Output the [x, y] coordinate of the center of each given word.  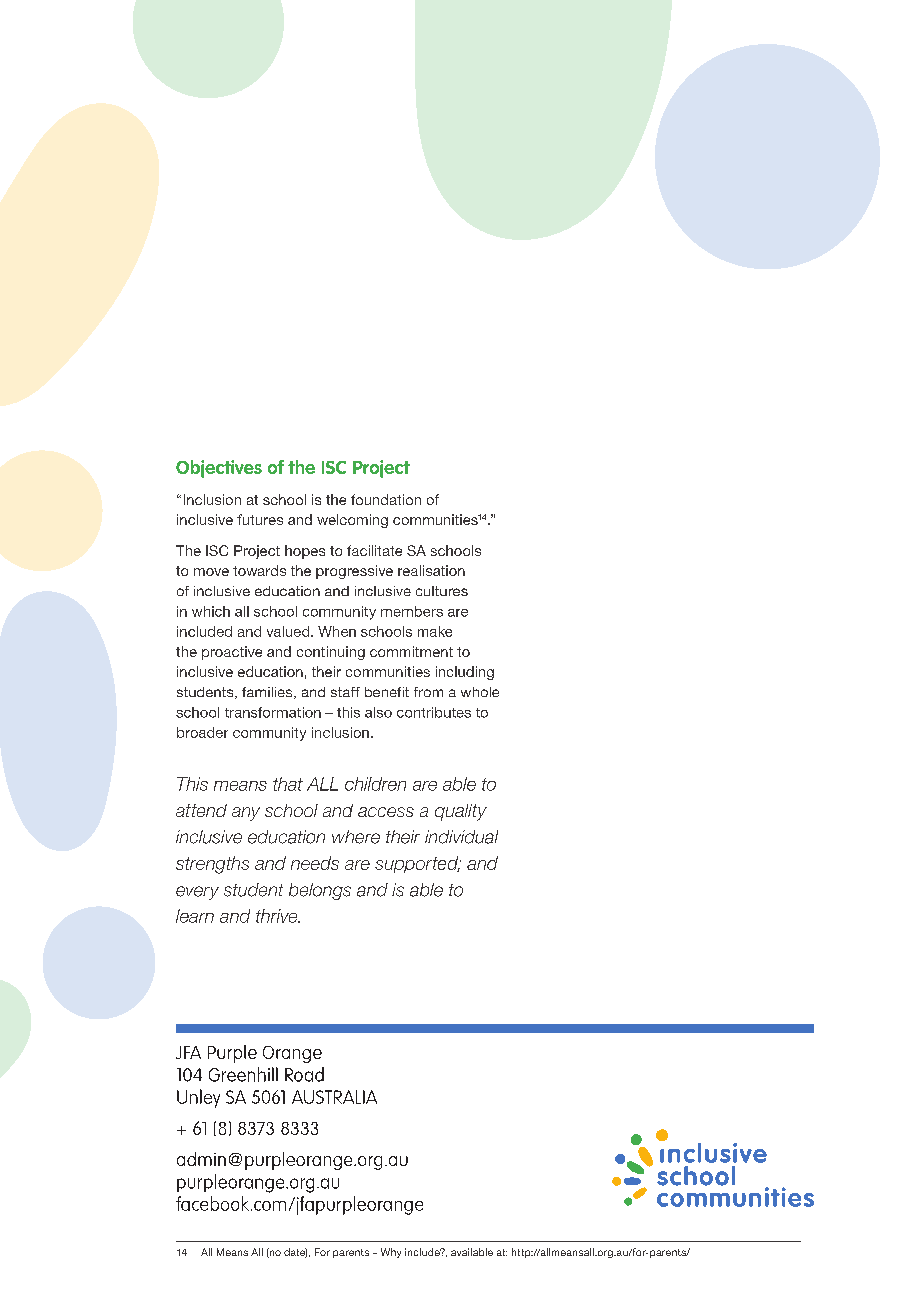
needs [315, 863]
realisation [431, 570]
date [295, 1253]
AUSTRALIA [334, 1097]
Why [391, 1253]
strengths [212, 865]
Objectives [219, 469]
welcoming [352, 521]
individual [461, 837]
